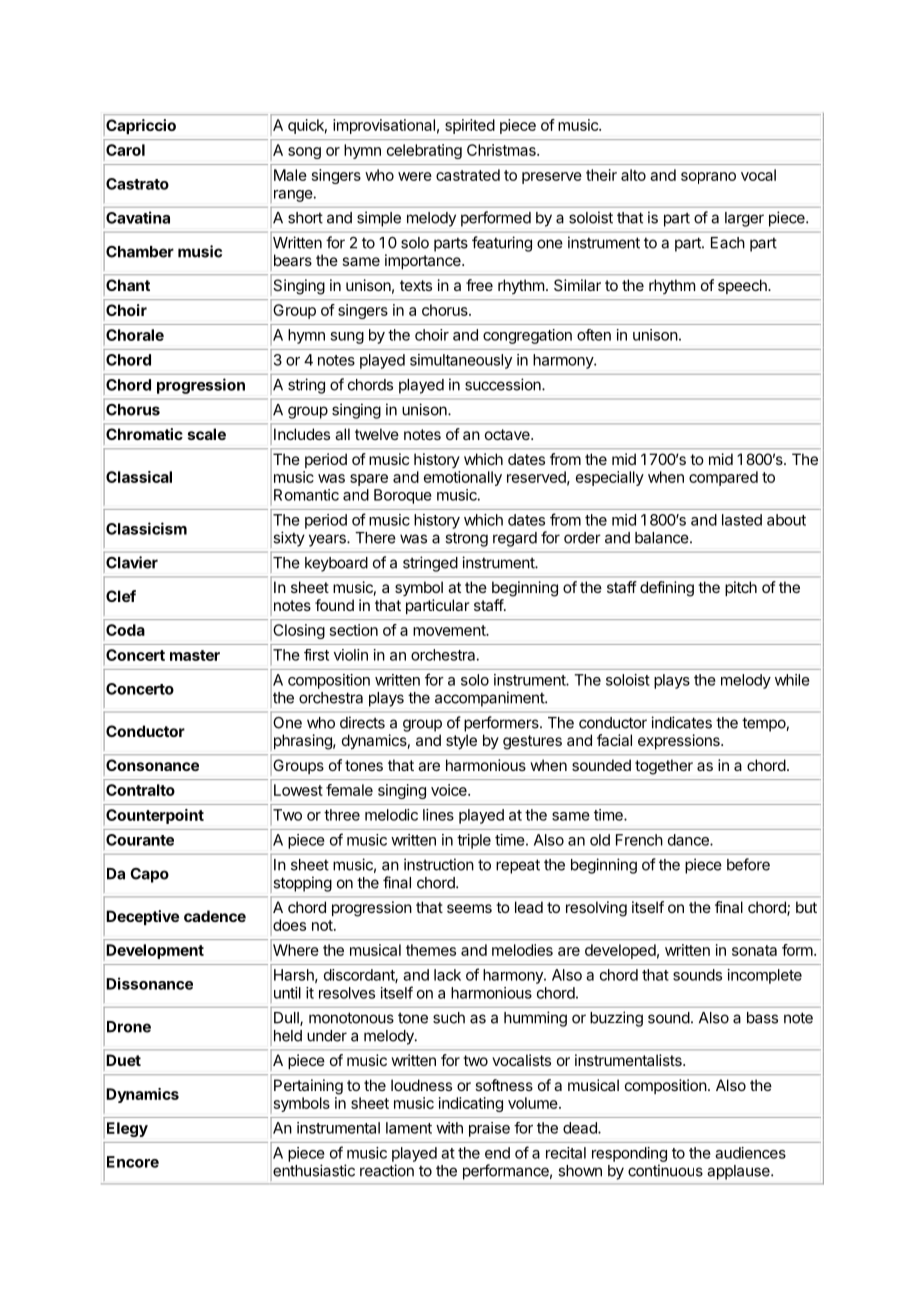  I want to click on compared, so click(723, 478).
